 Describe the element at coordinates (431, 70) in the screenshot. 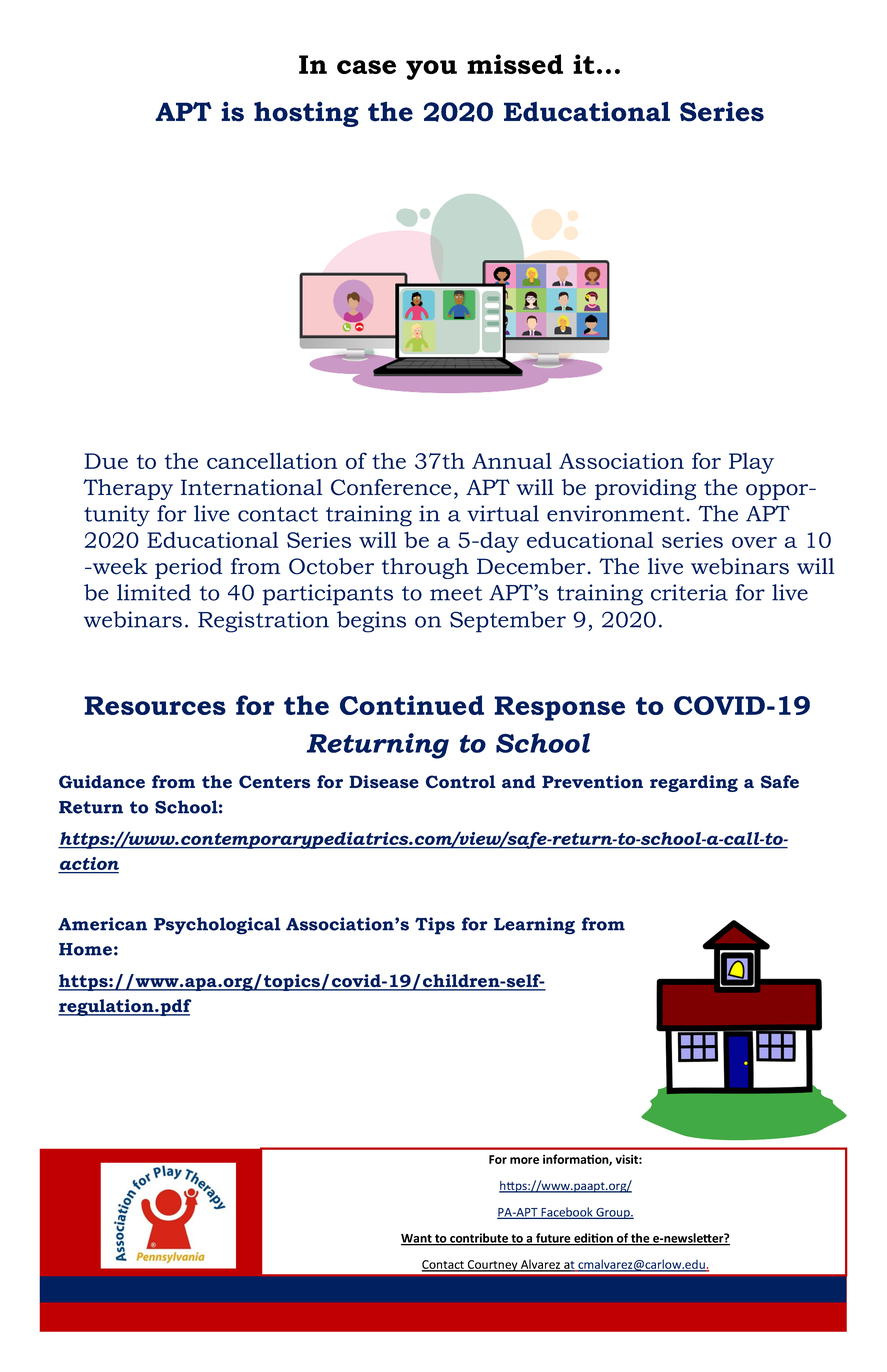

I see `you` at that location.
